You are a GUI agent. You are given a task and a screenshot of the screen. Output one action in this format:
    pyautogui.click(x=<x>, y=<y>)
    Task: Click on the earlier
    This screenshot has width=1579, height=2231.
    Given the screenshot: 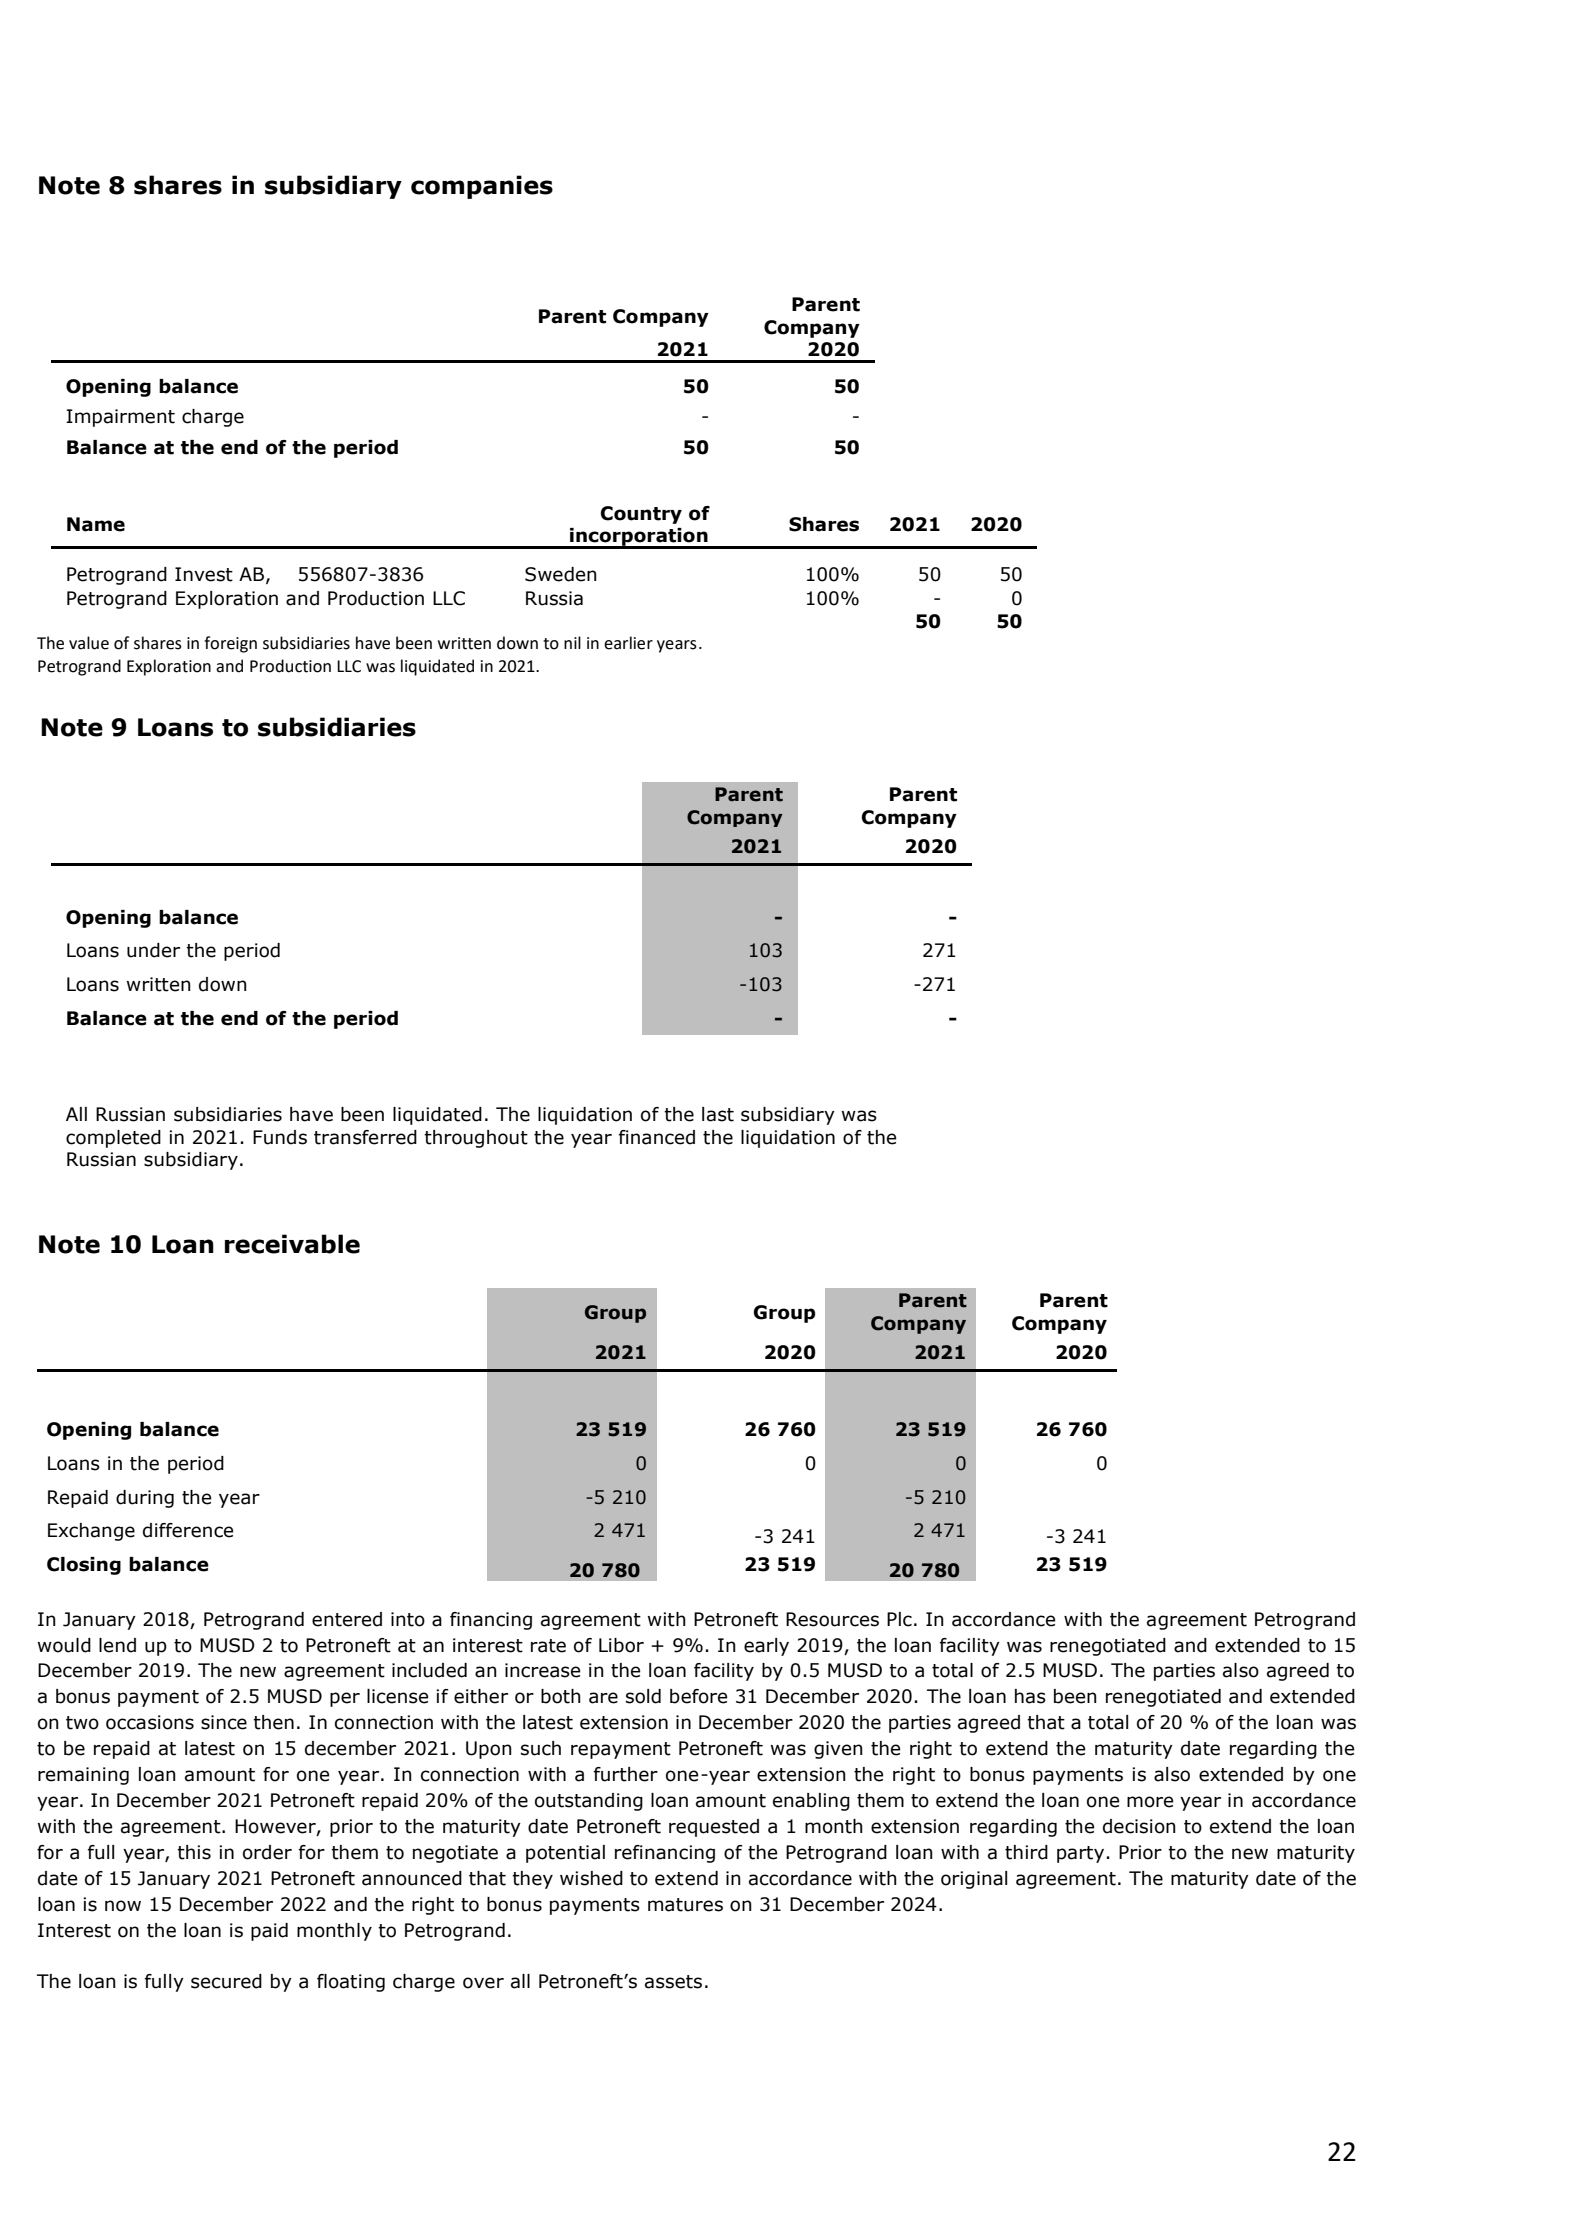 What is the action you would take?
    pyautogui.click(x=628, y=643)
